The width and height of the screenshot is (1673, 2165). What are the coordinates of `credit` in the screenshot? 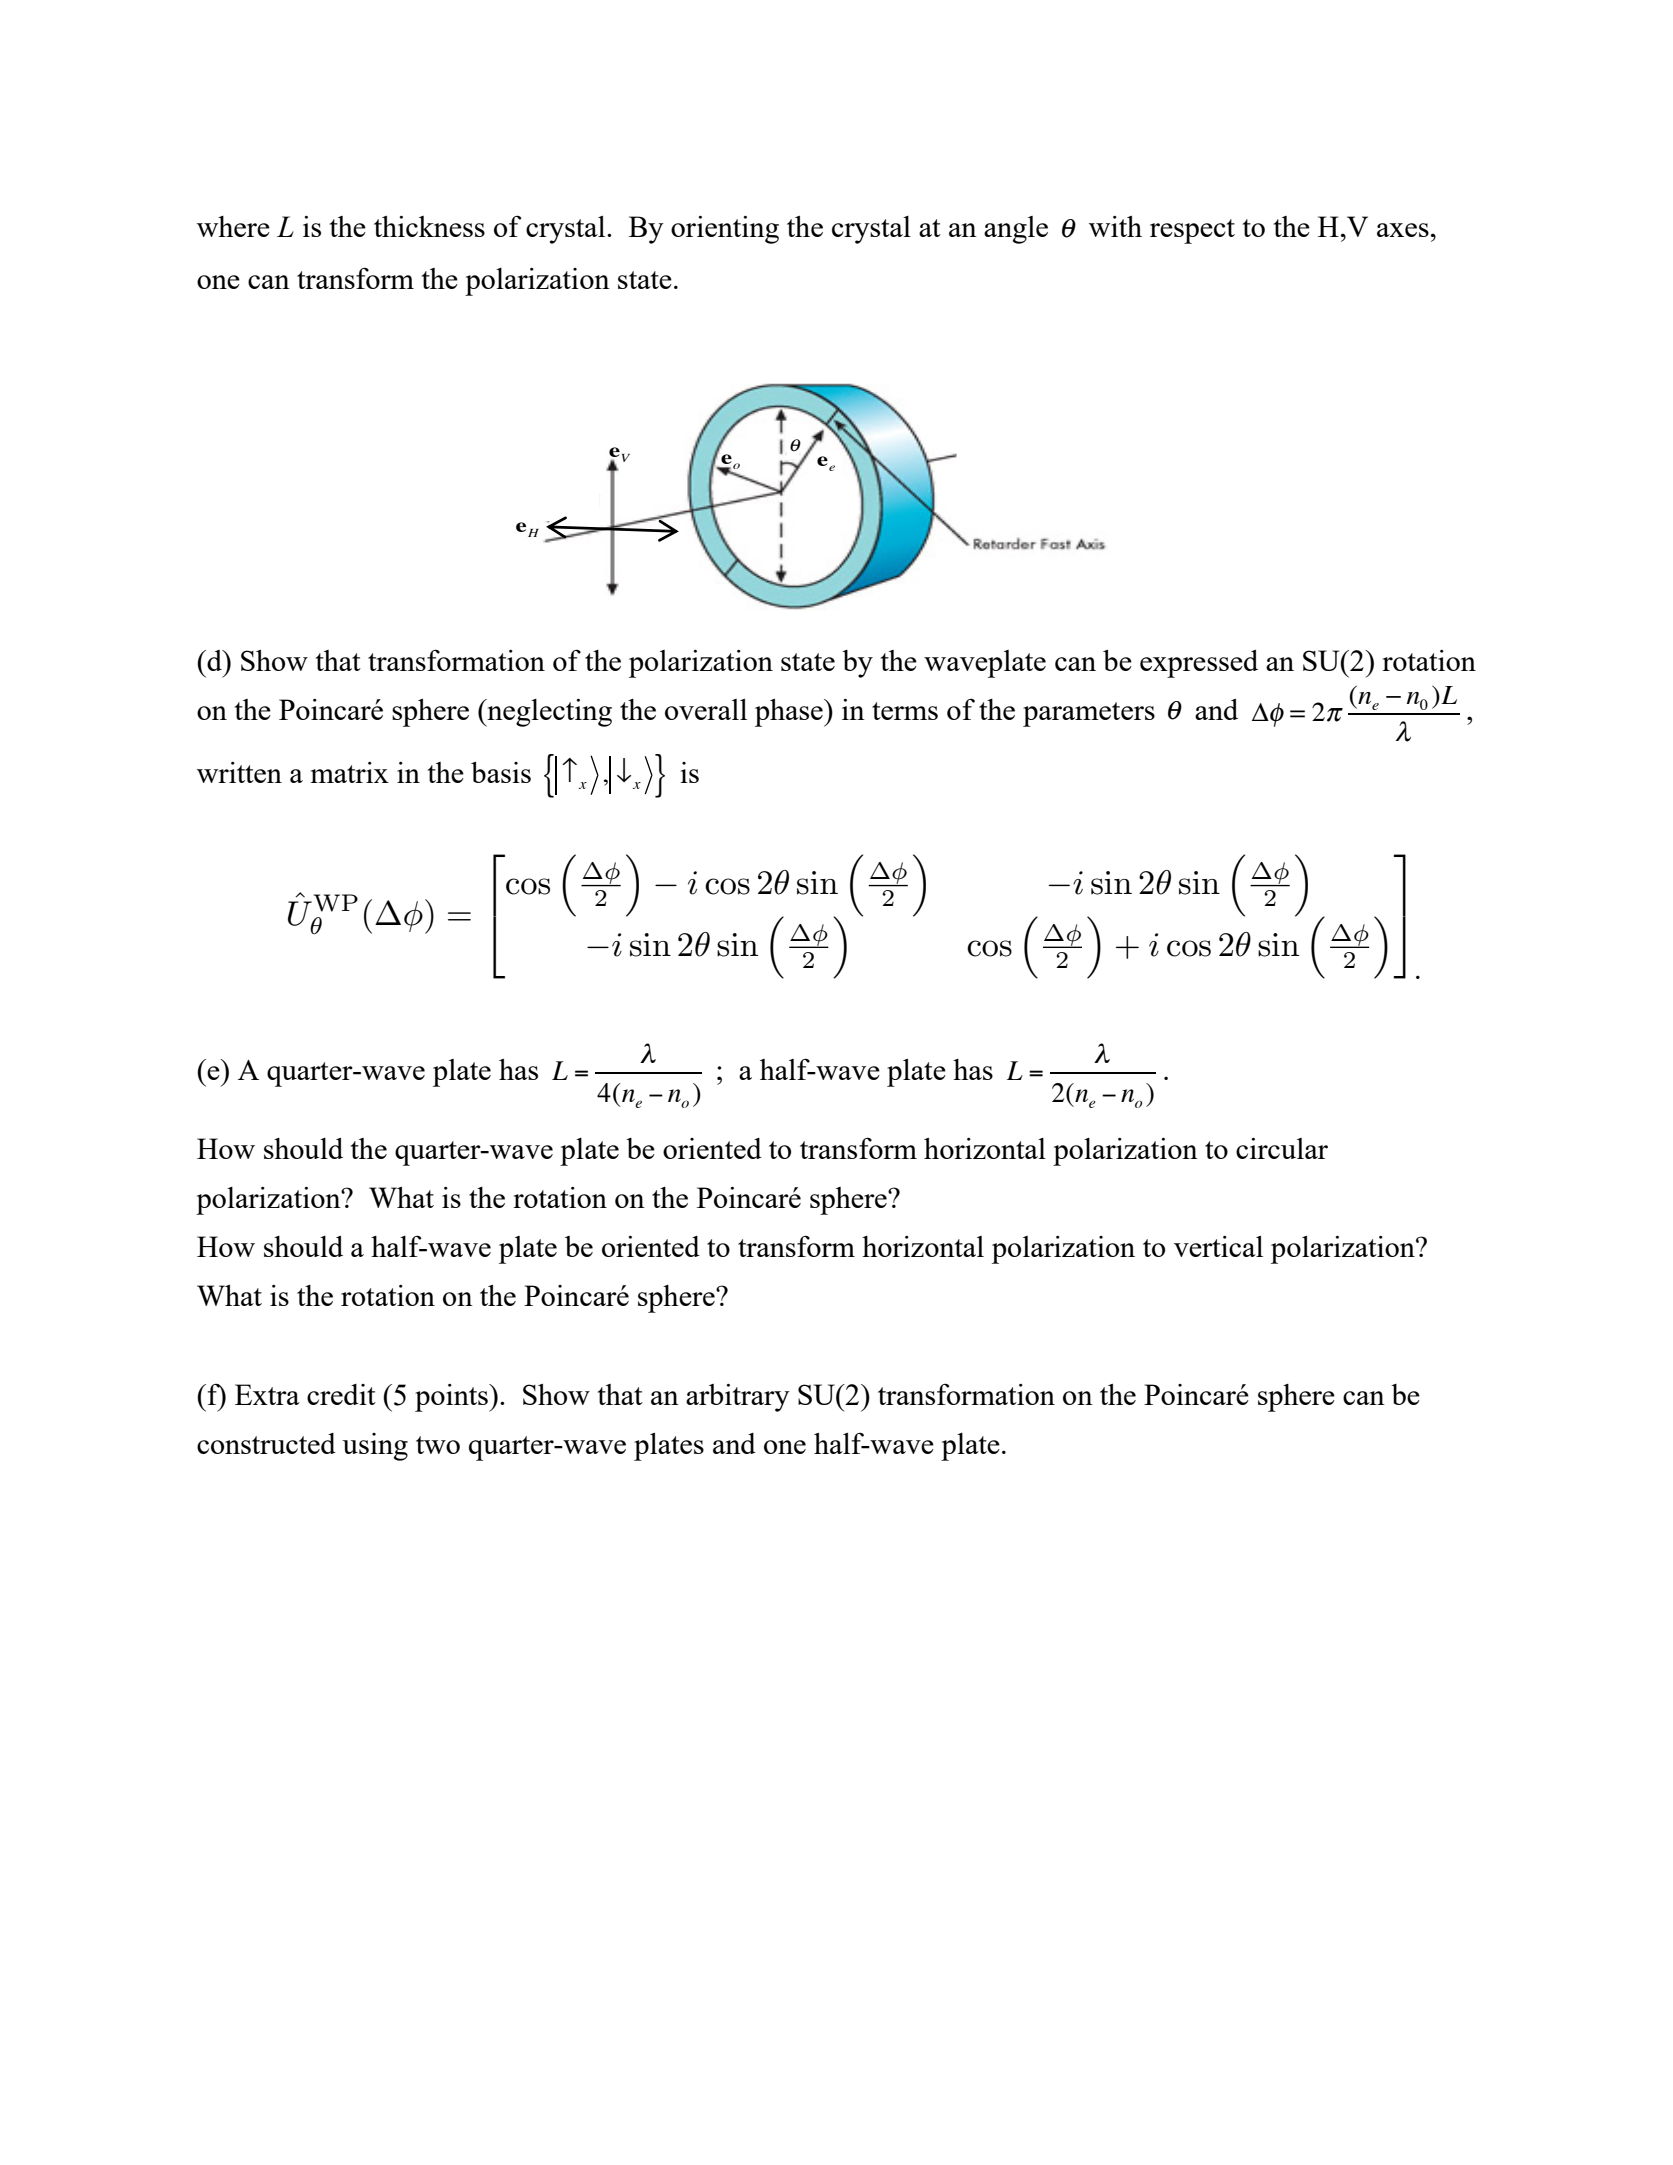 It's located at (341, 1394).
